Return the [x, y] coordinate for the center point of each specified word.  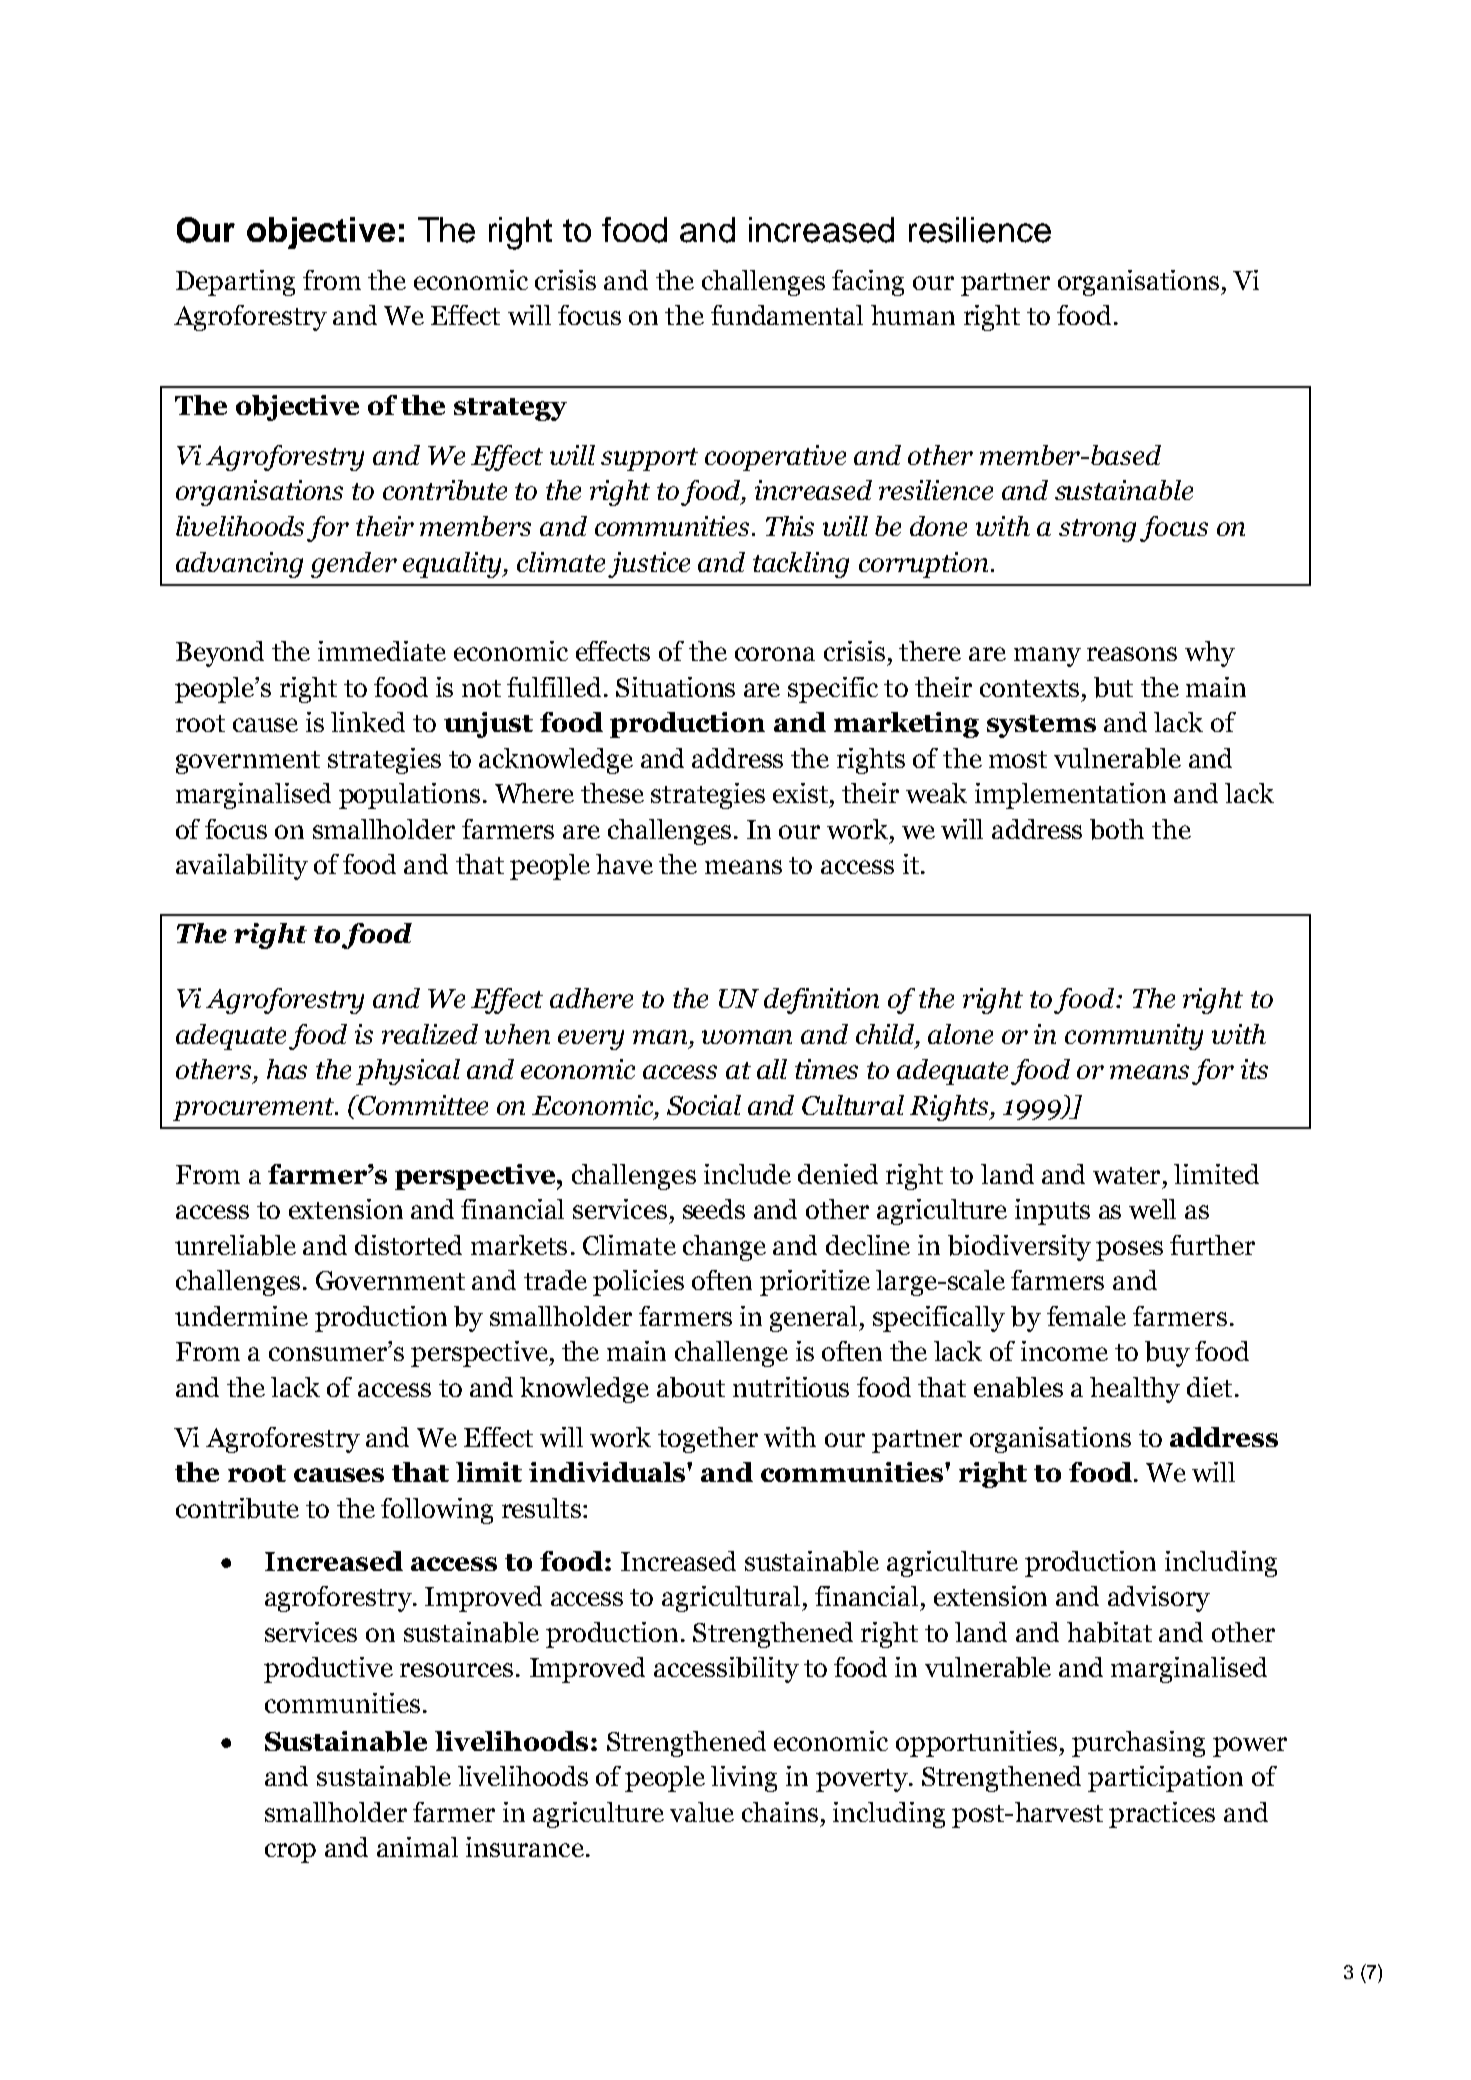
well [1152, 1209]
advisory [1159, 1599]
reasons [1132, 654]
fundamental [787, 315]
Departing [235, 283]
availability [242, 867]
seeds [714, 1209]
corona [775, 654]
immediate [382, 651]
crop [290, 1853]
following [437, 1511]
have [624, 864]
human [913, 315]
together [708, 1440]
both [1117, 829]
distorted [408, 1245]
